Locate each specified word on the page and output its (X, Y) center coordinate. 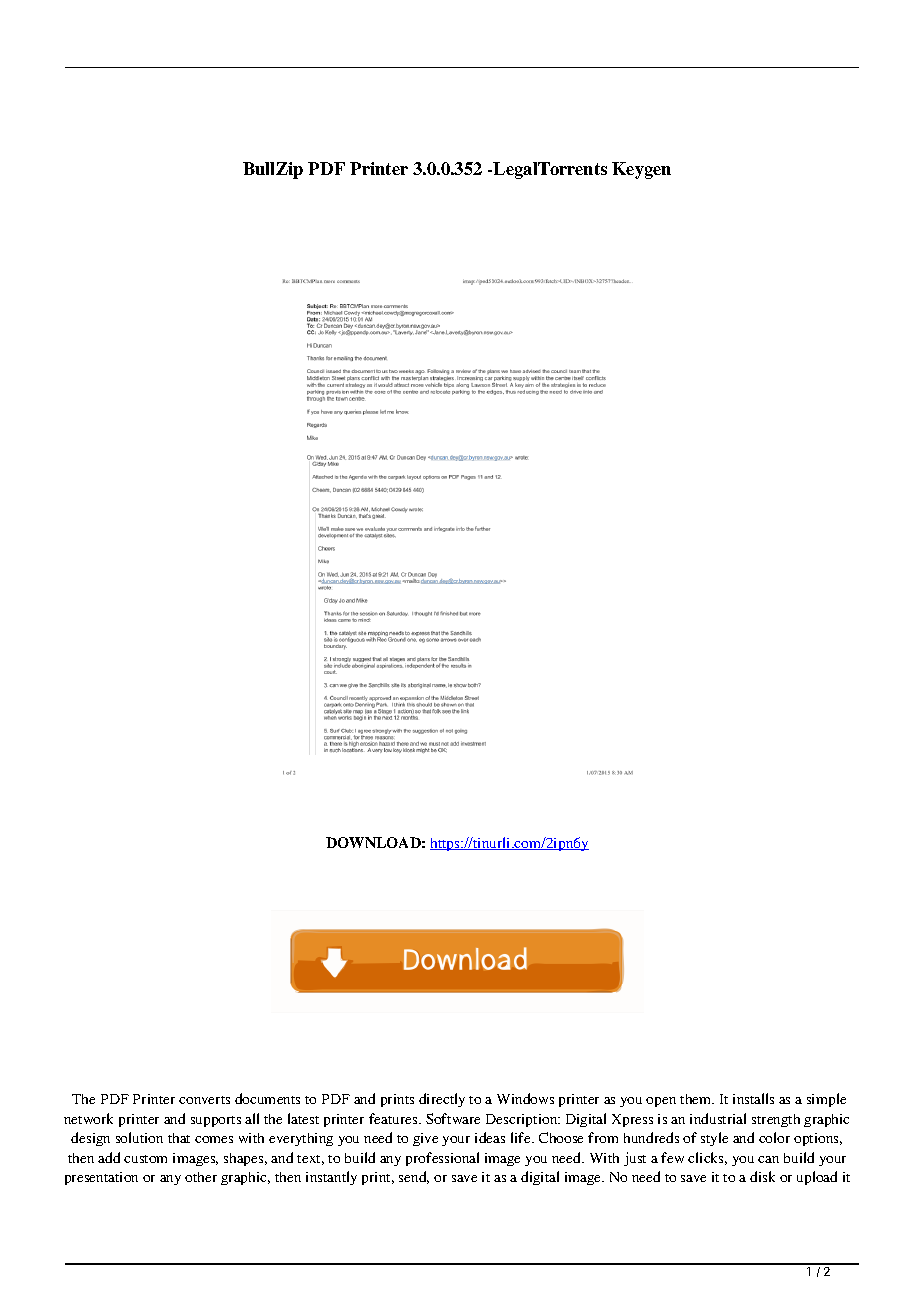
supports (216, 1121)
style (714, 1139)
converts (204, 1100)
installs (753, 1098)
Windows (525, 1098)
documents (267, 1098)
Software (453, 1118)
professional (442, 1159)
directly (442, 1100)
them (697, 1099)
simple (826, 1100)
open (661, 1102)
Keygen (641, 170)
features (394, 1118)
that (179, 1138)
